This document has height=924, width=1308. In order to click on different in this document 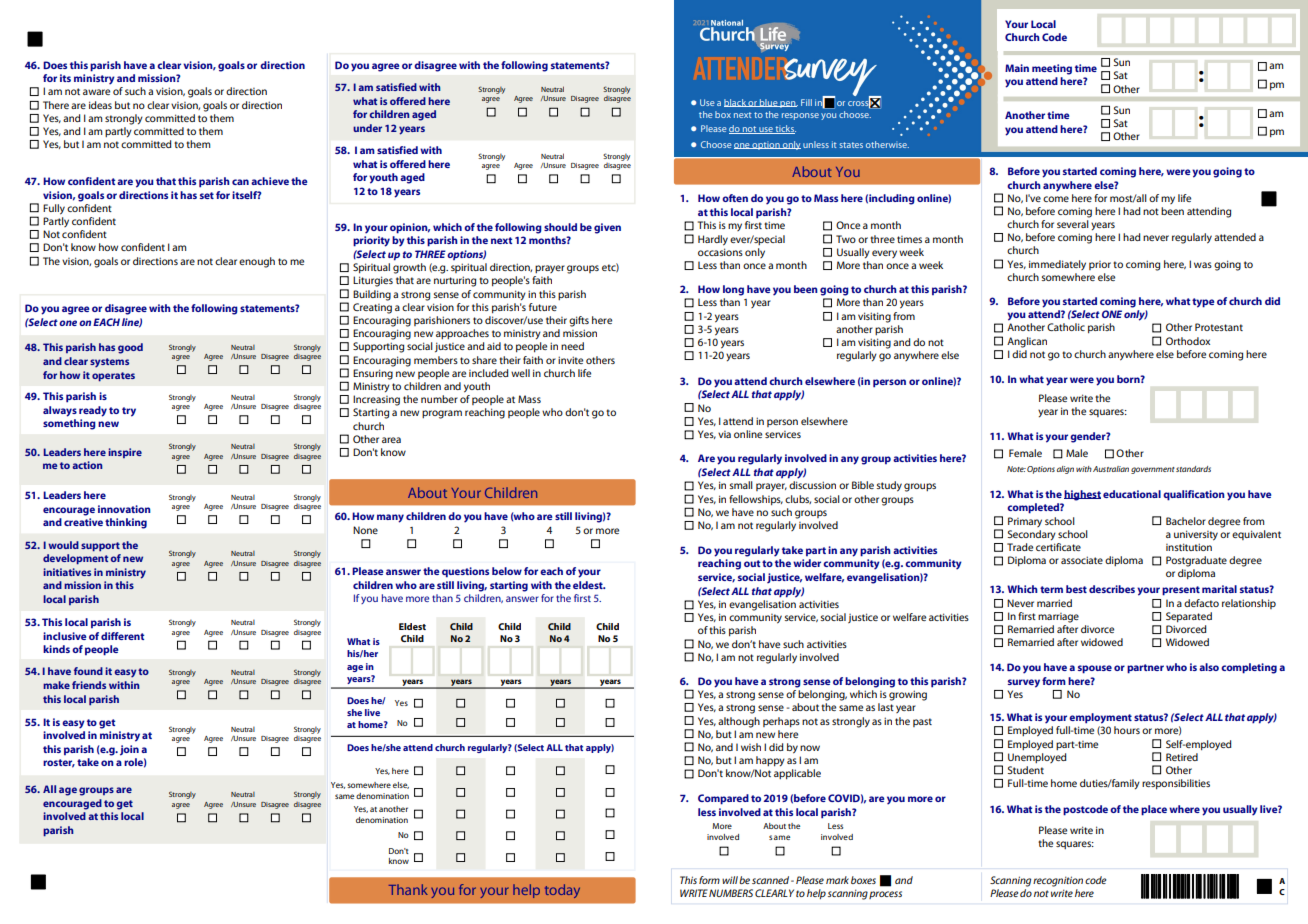, I will do `click(122, 636)`.
